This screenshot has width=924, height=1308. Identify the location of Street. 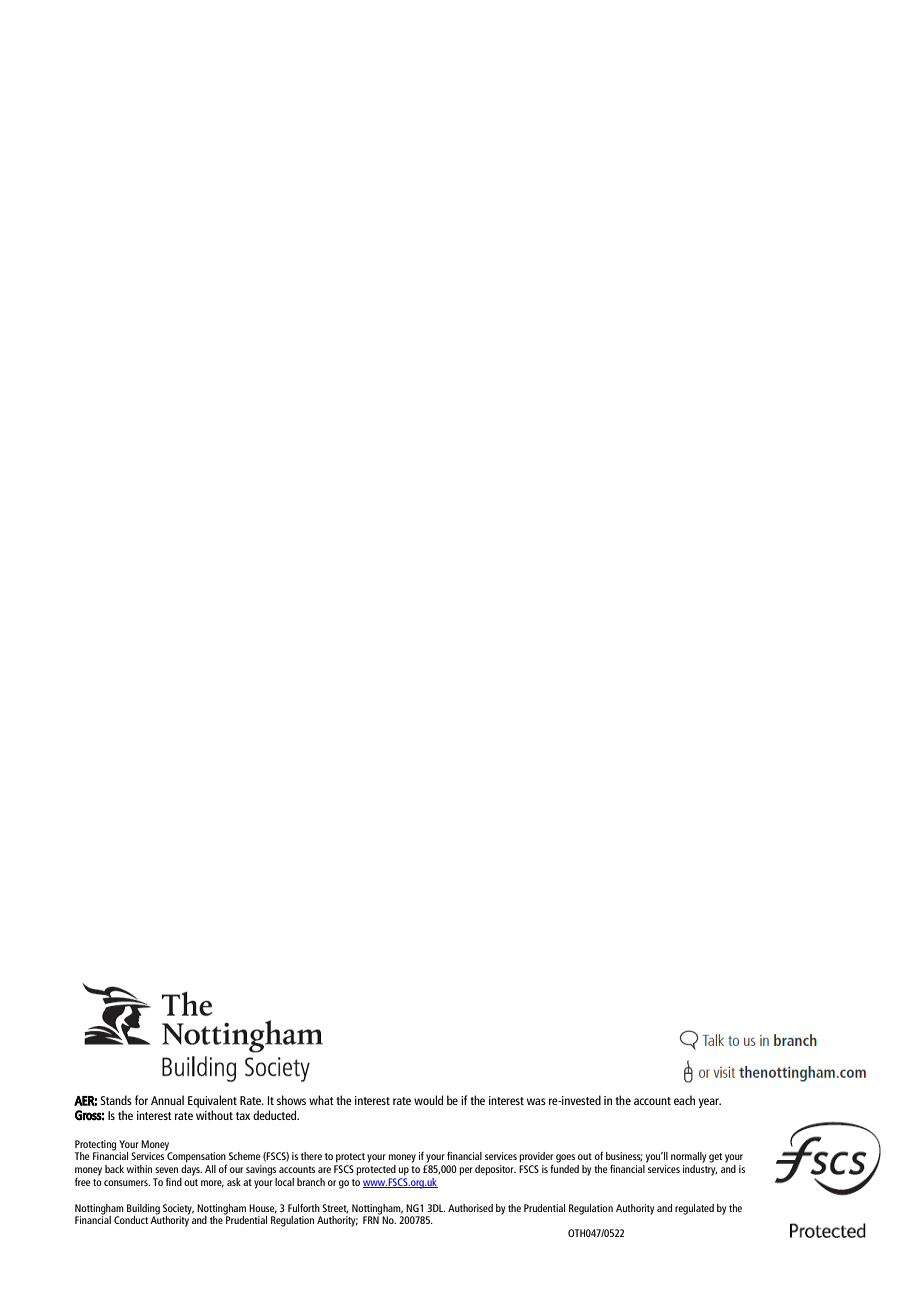
(335, 1208).
